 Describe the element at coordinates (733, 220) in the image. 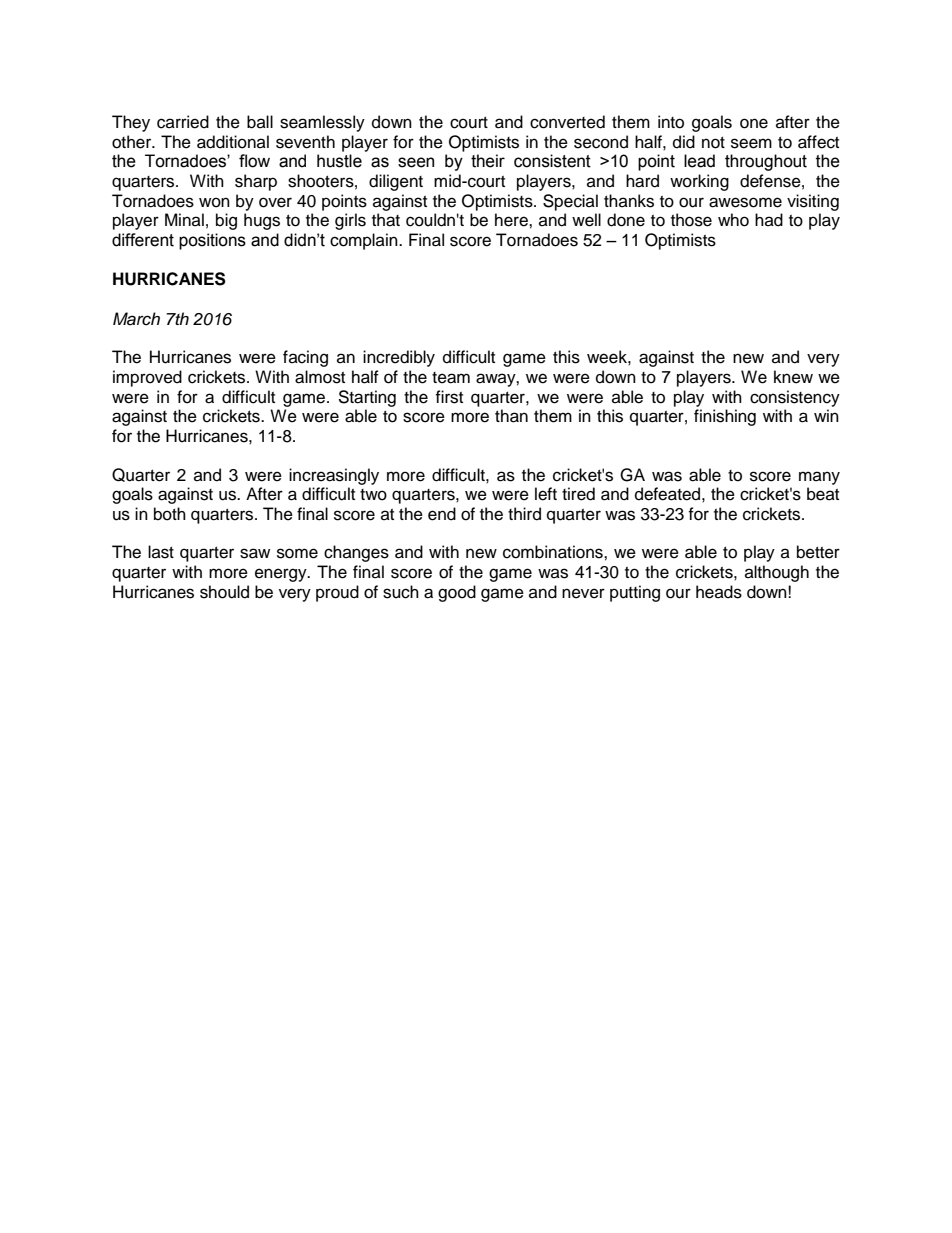

I see `who` at that location.
